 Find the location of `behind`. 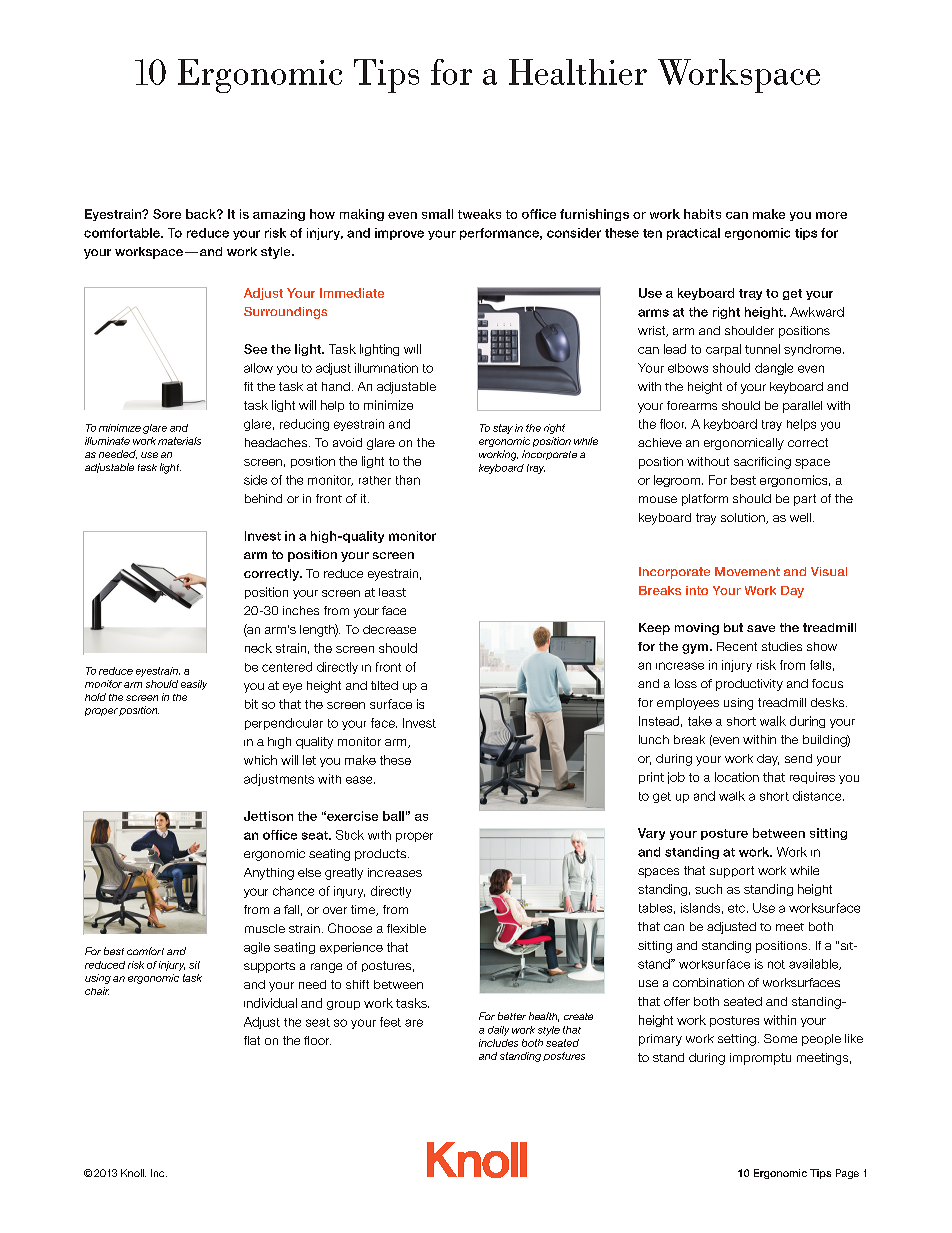

behind is located at coordinates (263, 498).
